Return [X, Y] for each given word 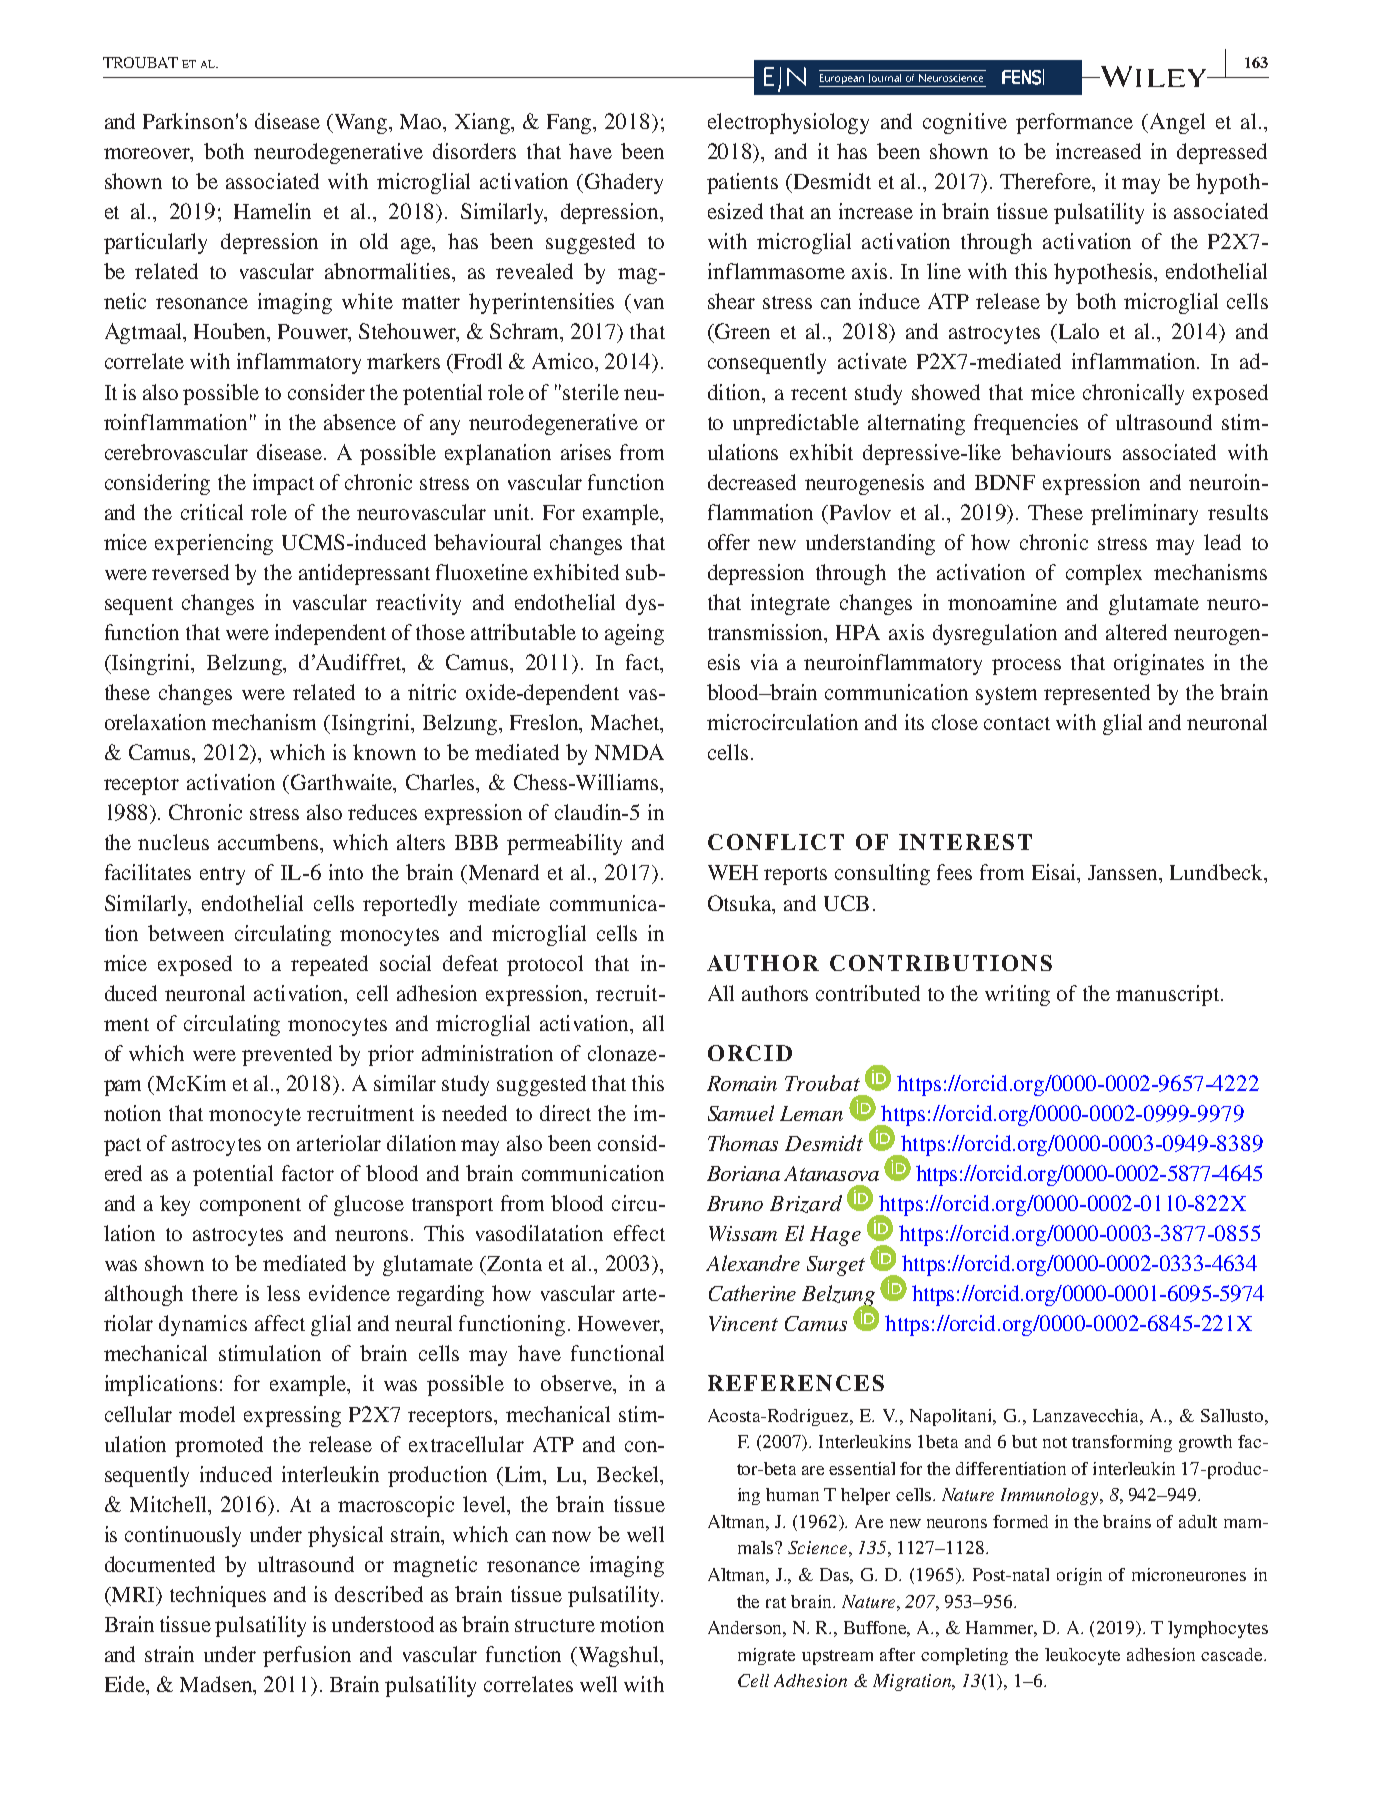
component [250, 1207]
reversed [190, 572]
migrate [766, 1656]
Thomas [743, 1143]
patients [742, 183]
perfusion [307, 1656]
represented [1097, 694]
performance [1074, 123]
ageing [634, 634]
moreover [148, 155]
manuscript [1169, 995]
